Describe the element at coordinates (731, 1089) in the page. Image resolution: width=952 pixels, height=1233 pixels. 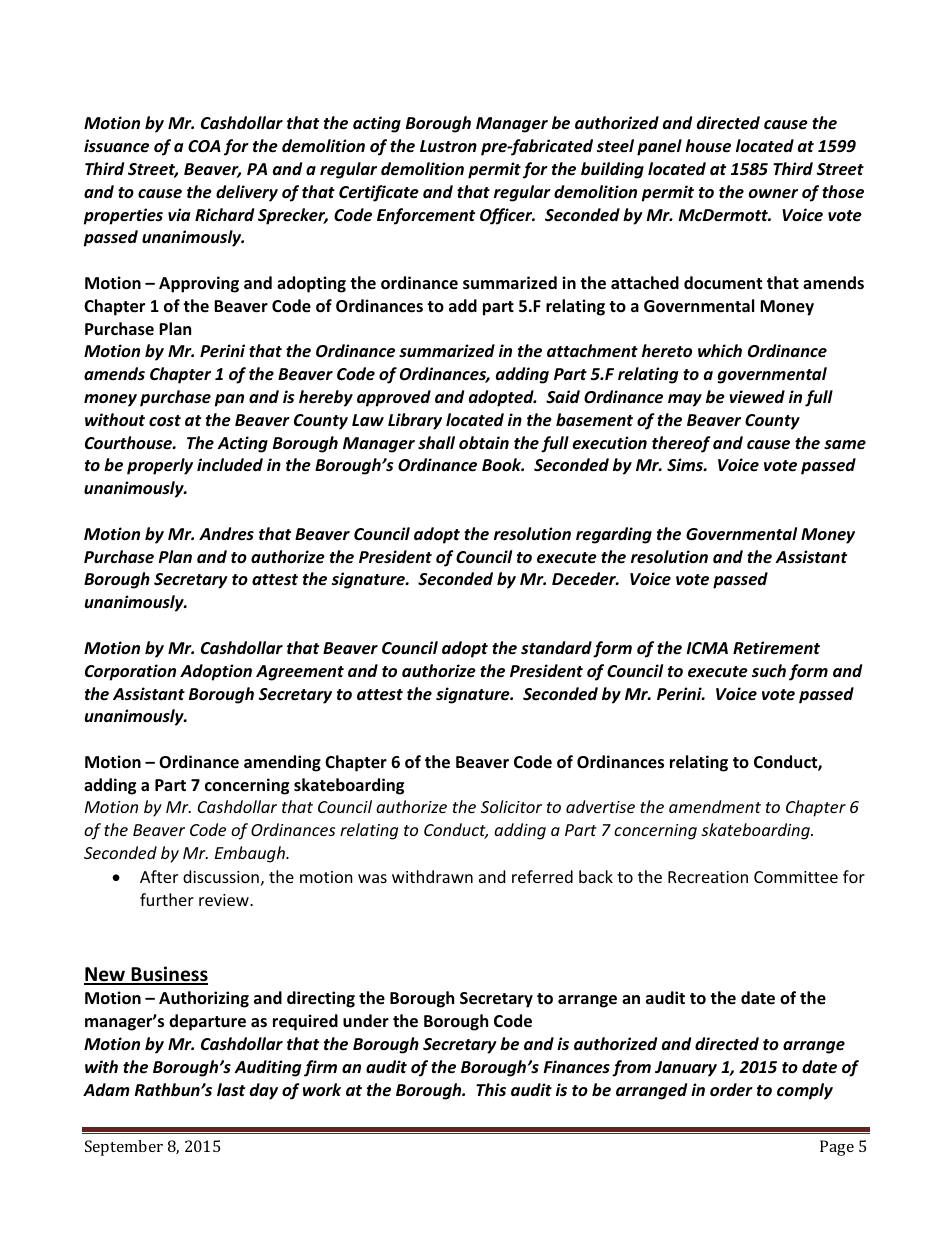
I see `order` at that location.
